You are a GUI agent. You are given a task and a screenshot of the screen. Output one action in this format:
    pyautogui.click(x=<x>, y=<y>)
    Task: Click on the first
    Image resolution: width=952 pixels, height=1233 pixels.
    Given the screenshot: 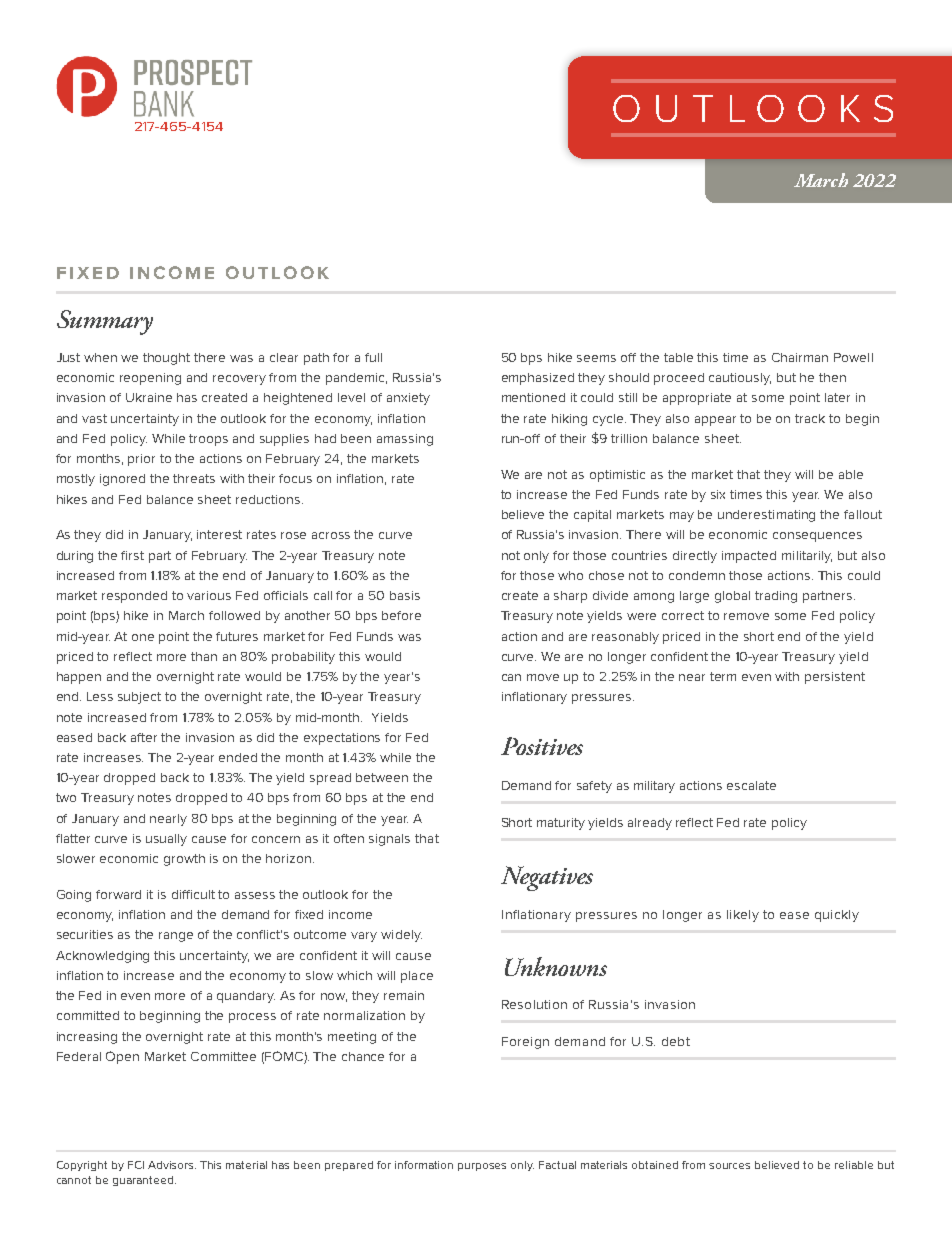 What is the action you would take?
    pyautogui.click(x=132, y=555)
